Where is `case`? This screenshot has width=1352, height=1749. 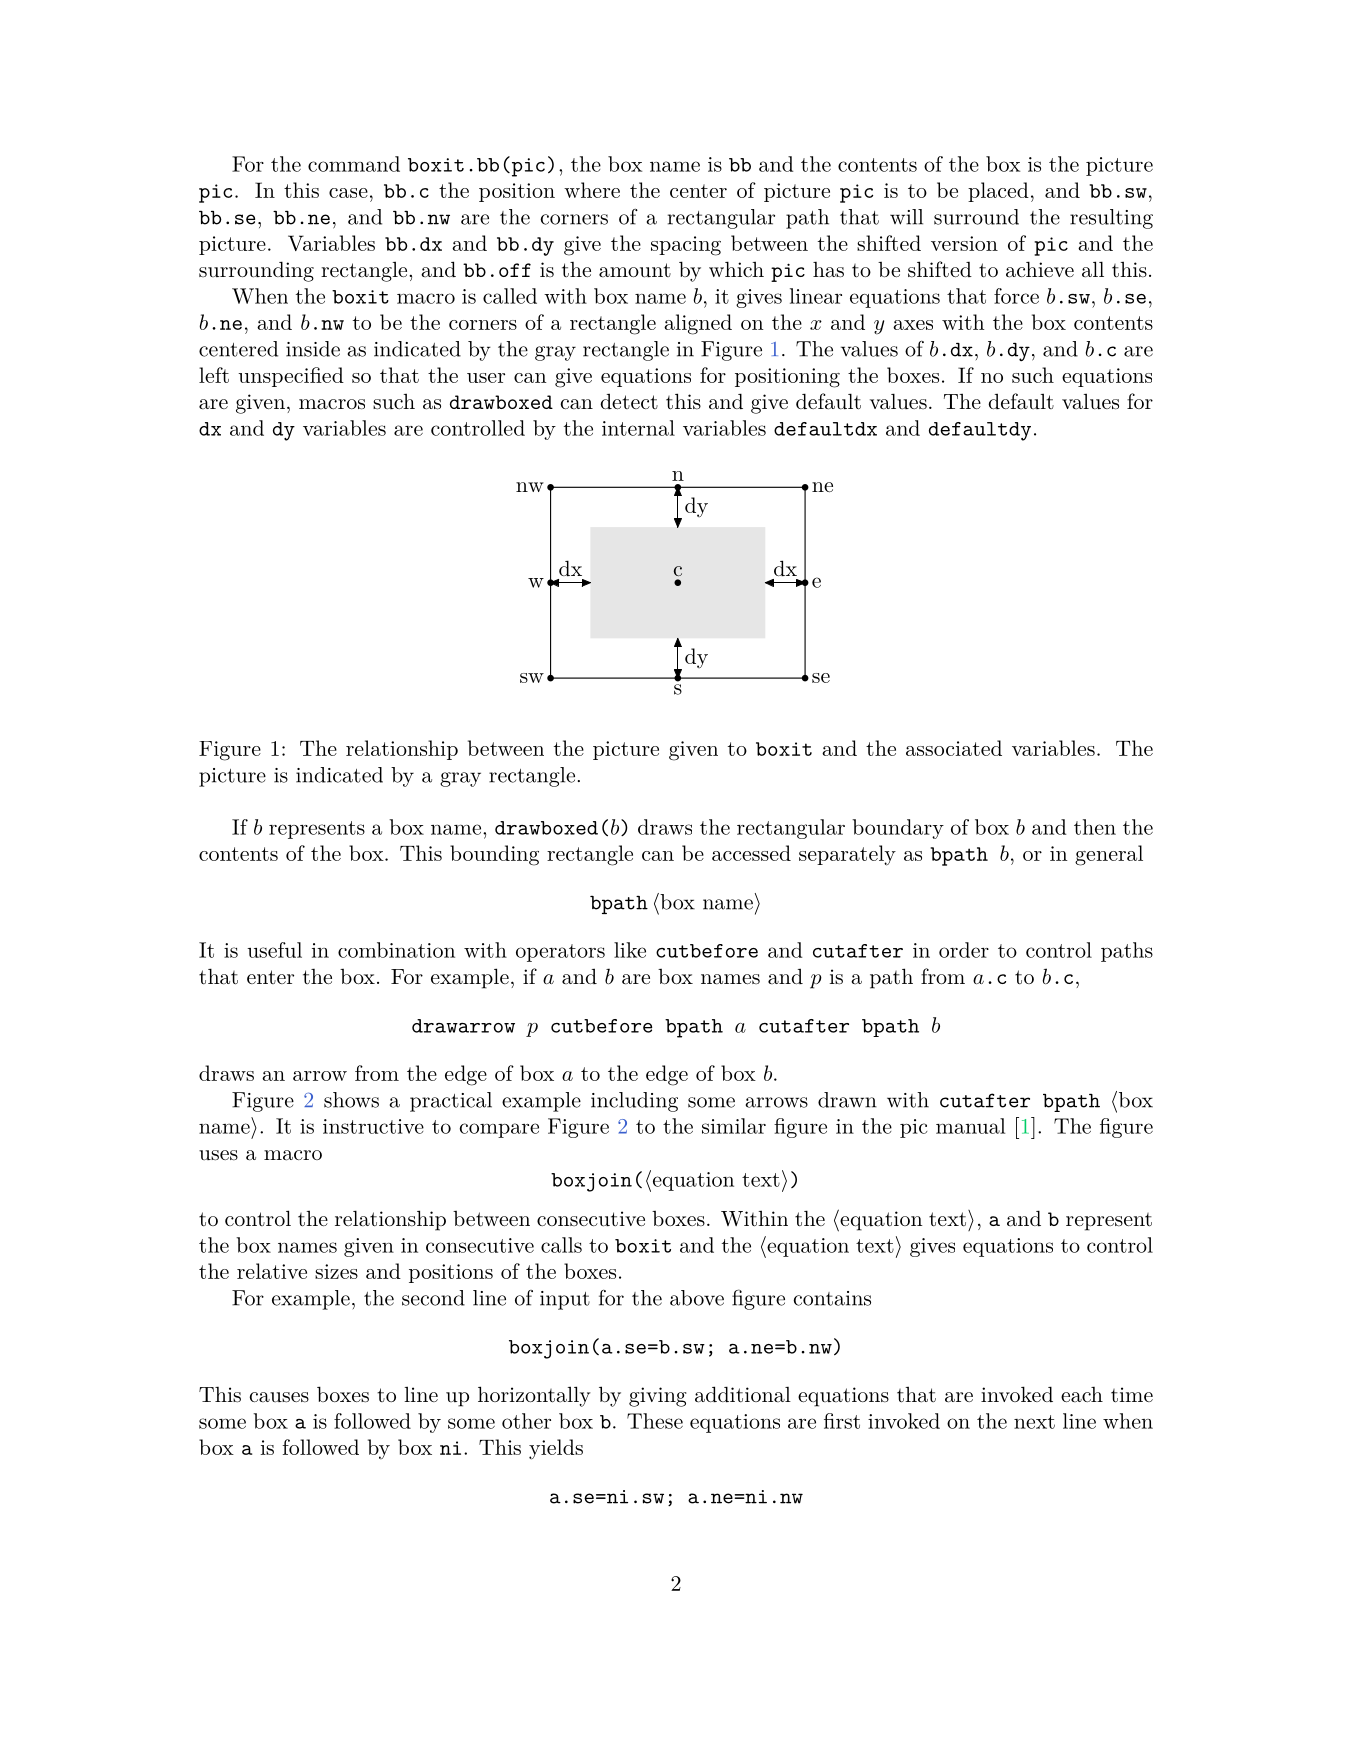
case is located at coordinates (348, 193).
